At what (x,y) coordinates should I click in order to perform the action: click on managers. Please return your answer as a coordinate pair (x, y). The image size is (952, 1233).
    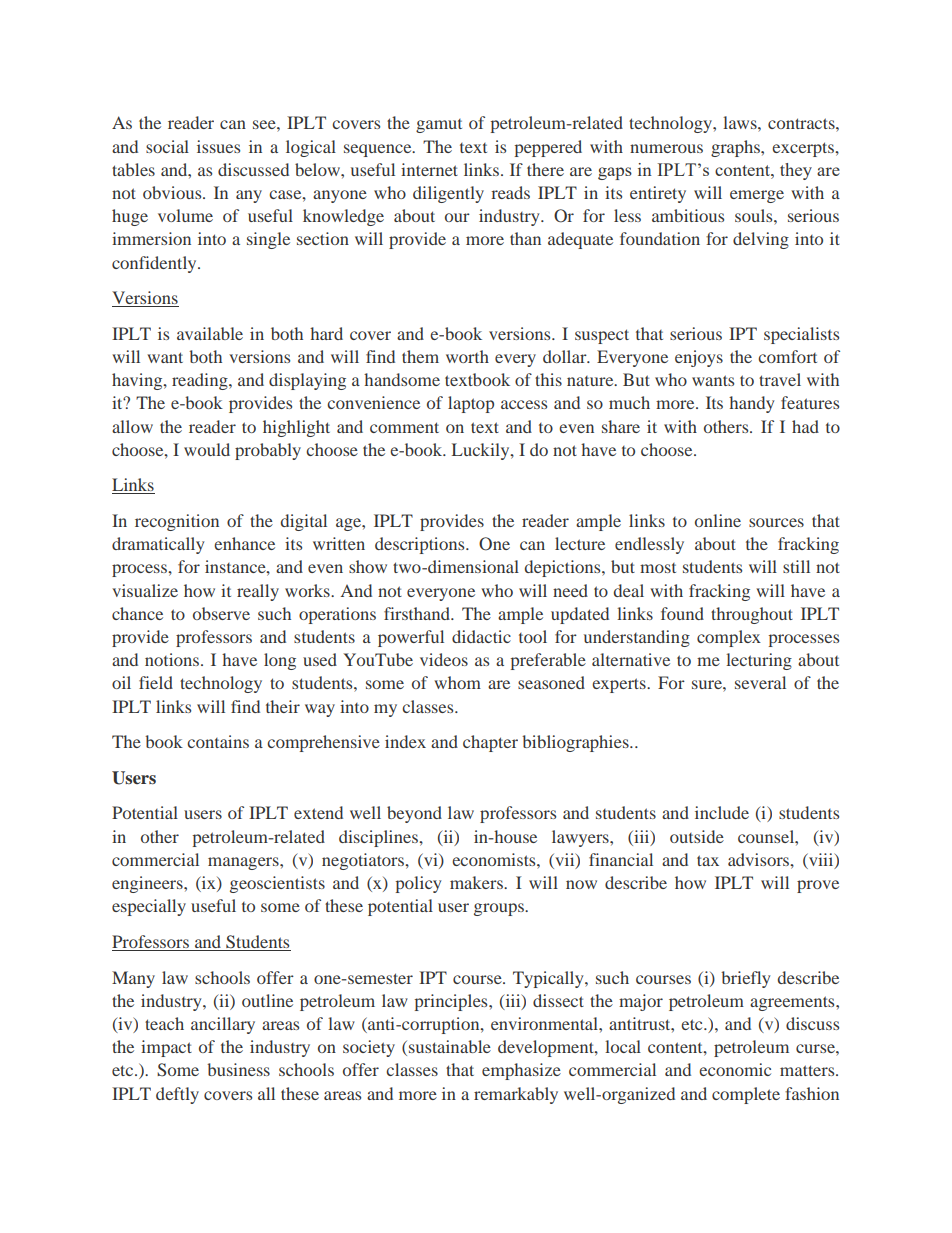
    Looking at the image, I should click on (244, 863).
